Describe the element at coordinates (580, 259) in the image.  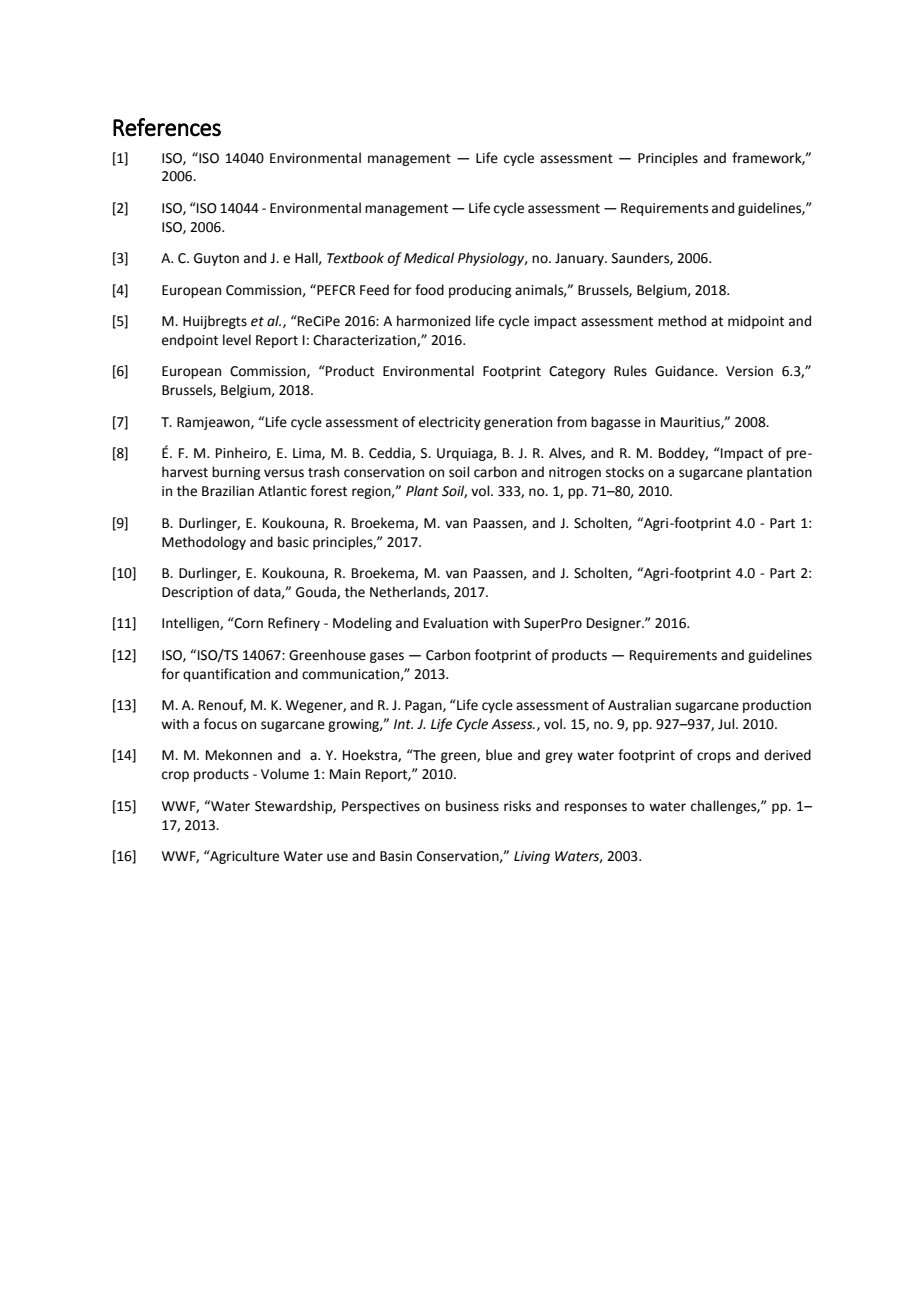
I see `January` at that location.
